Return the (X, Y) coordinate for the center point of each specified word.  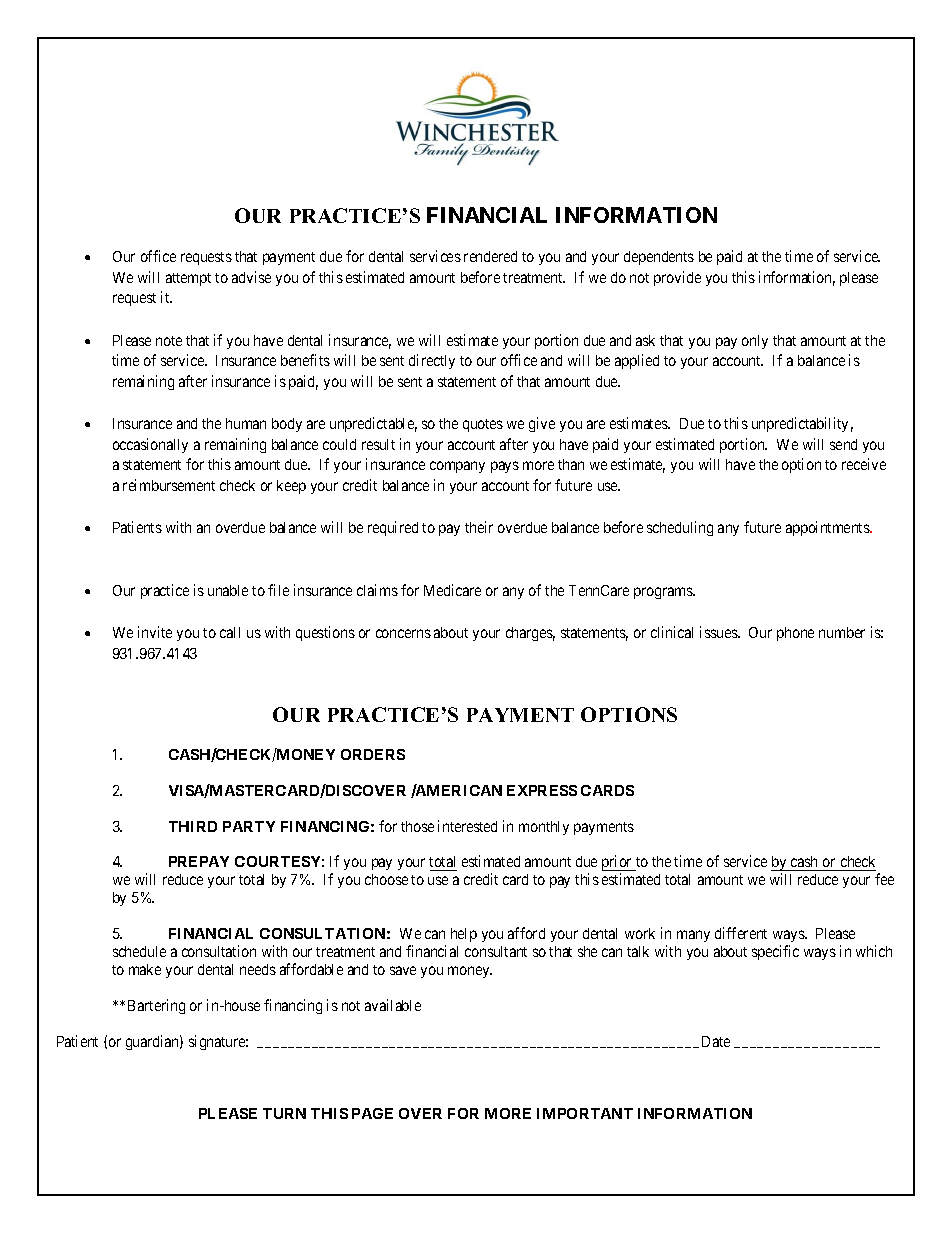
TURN (284, 1113)
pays (505, 467)
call (230, 632)
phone (795, 634)
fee (884, 879)
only (755, 342)
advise (251, 277)
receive (864, 464)
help (464, 935)
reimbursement (169, 485)
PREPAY (199, 861)
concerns (403, 633)
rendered (490, 256)
